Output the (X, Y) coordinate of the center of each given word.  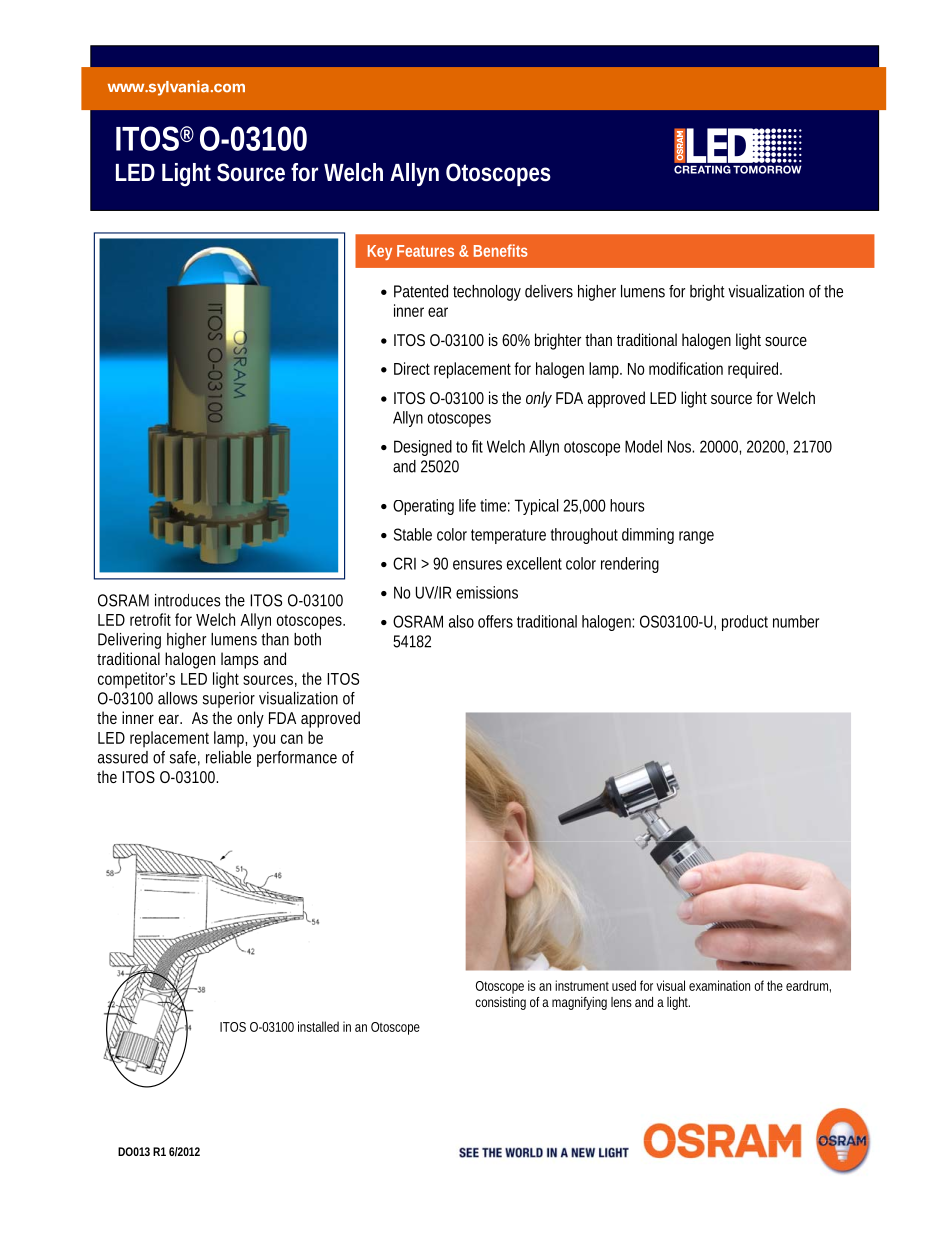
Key (380, 252)
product (745, 623)
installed (318, 1026)
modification (686, 368)
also (461, 621)
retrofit (150, 619)
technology (487, 293)
